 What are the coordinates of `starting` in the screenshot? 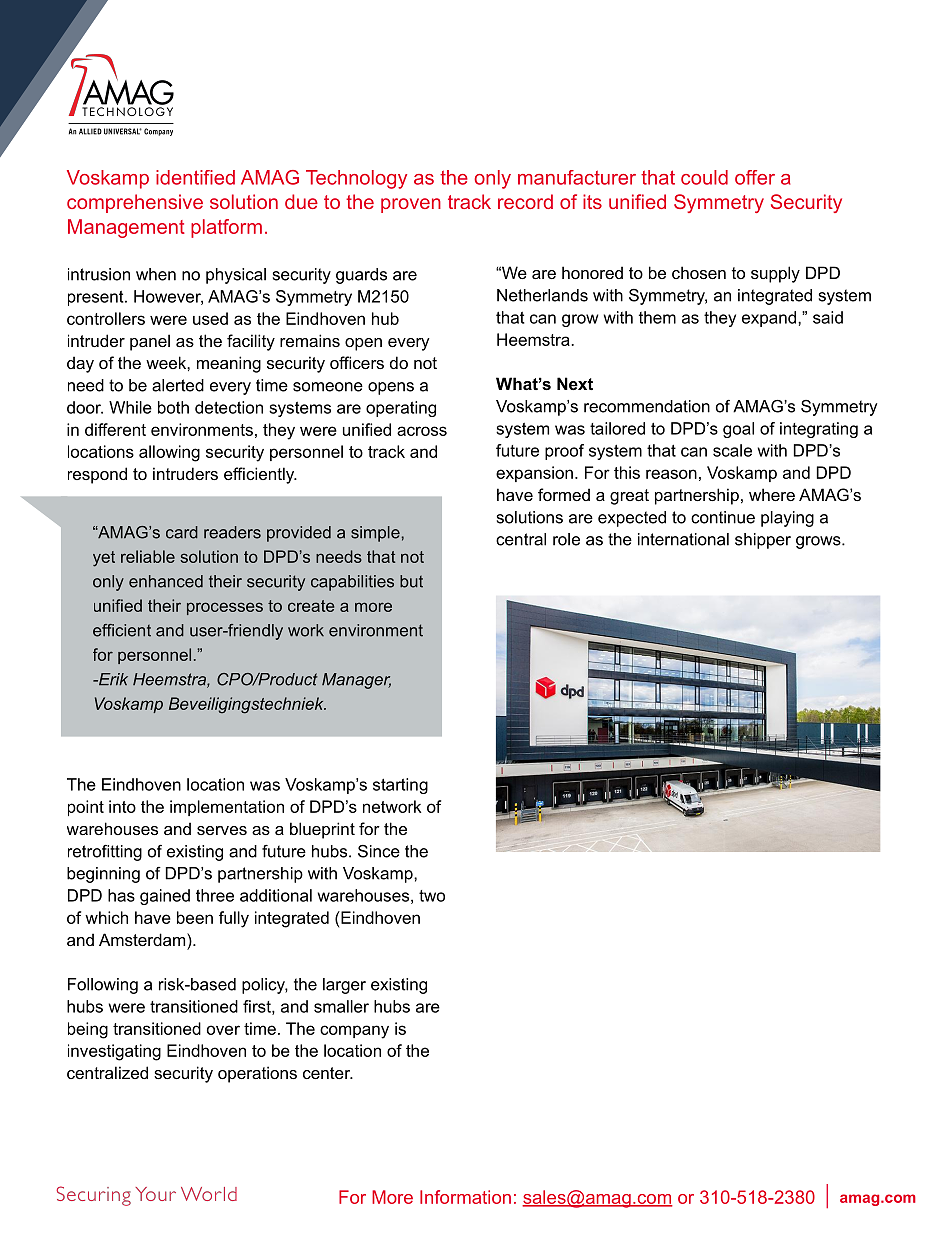 It's located at (400, 786).
